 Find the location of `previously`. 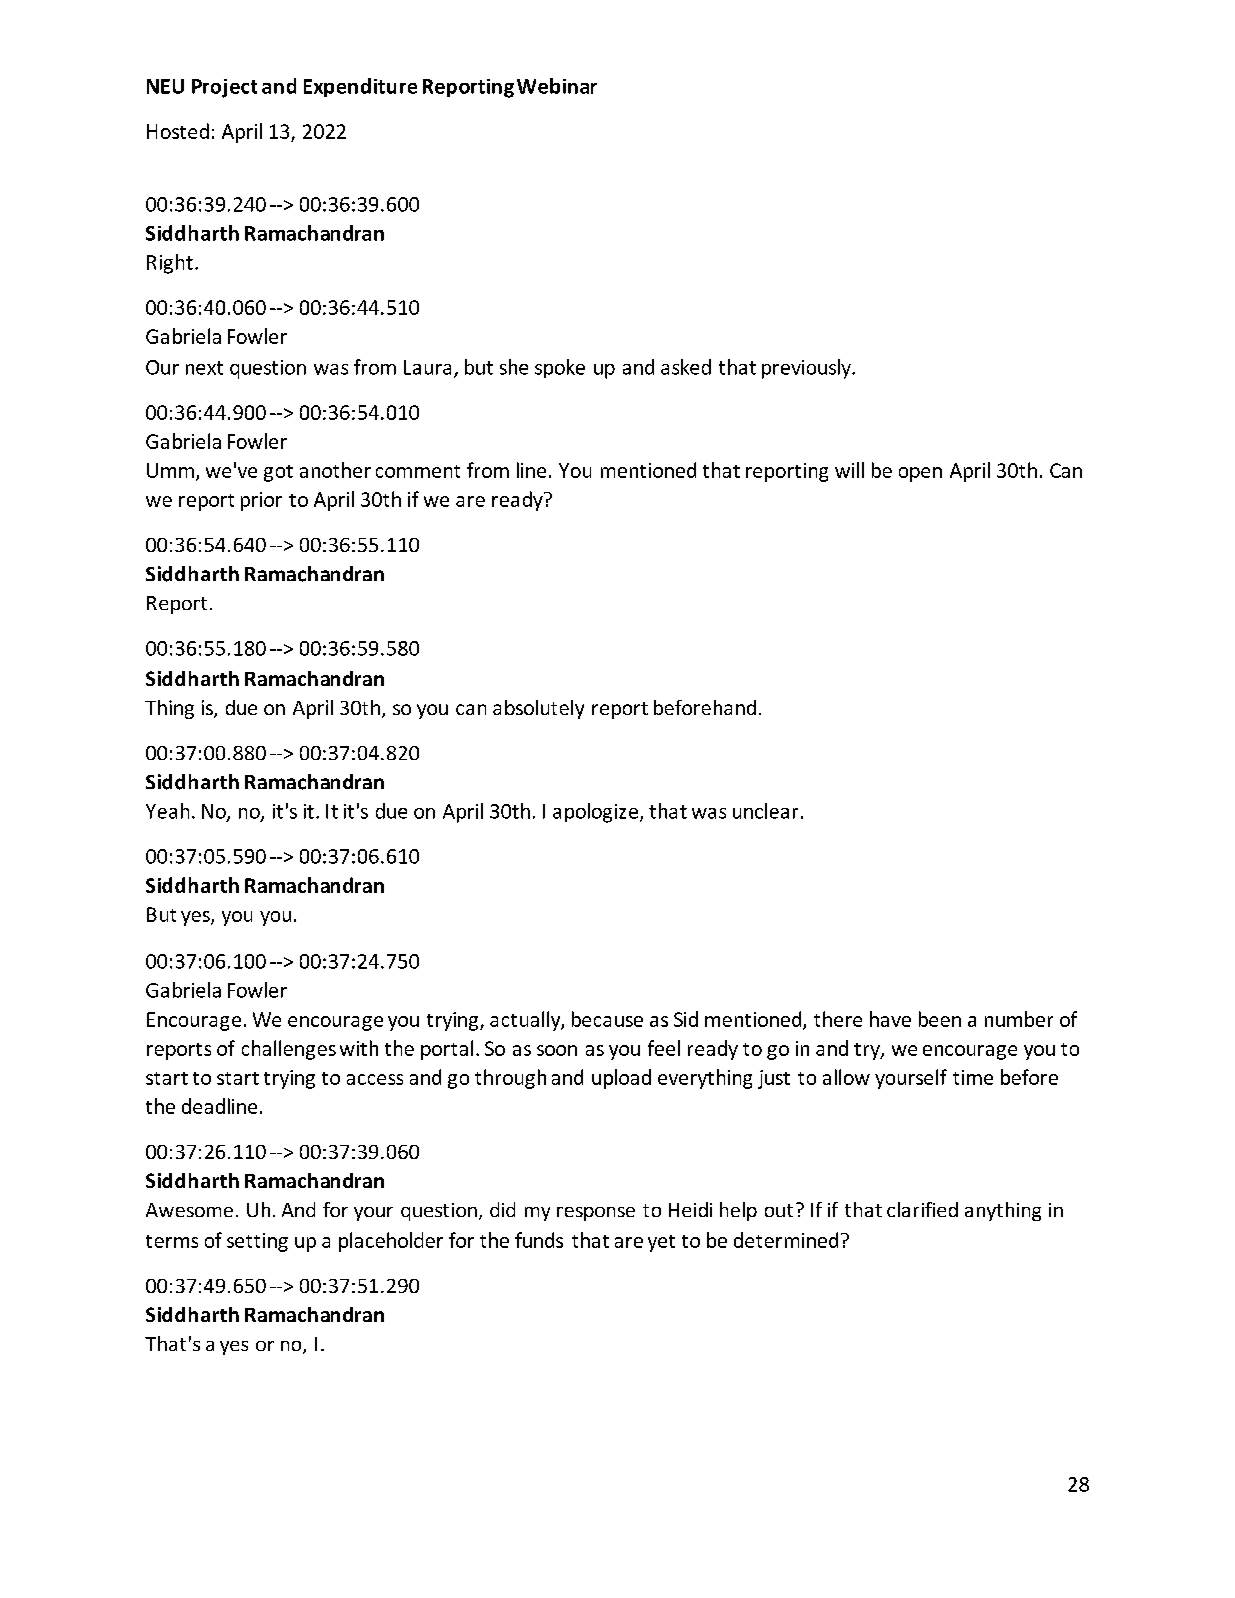

previously is located at coordinates (807, 369).
